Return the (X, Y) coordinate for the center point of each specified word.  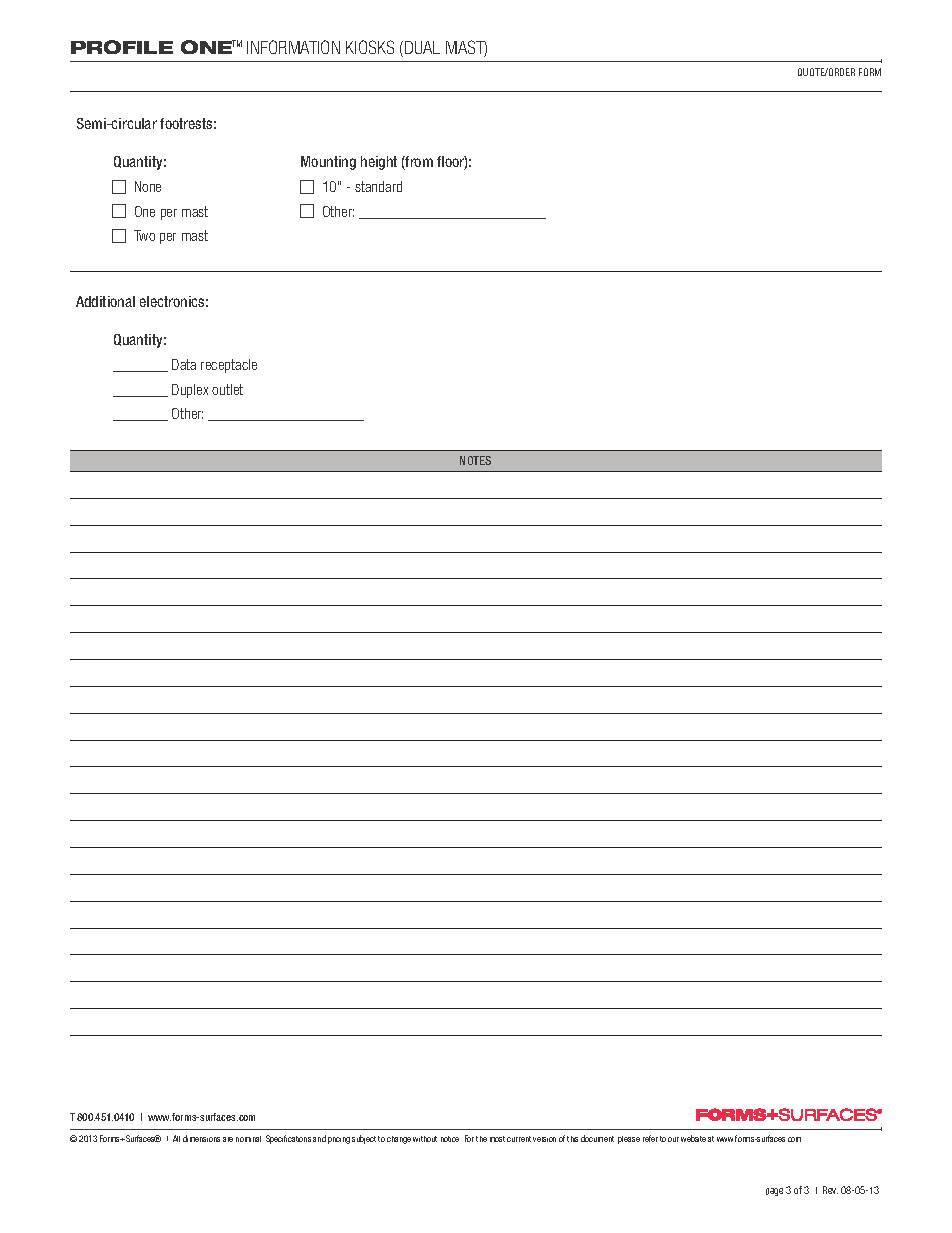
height (379, 163)
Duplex (190, 391)
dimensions (201, 1138)
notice (450, 1139)
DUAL (422, 47)
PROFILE (122, 47)
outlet (227, 389)
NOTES (475, 460)
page (774, 1192)
